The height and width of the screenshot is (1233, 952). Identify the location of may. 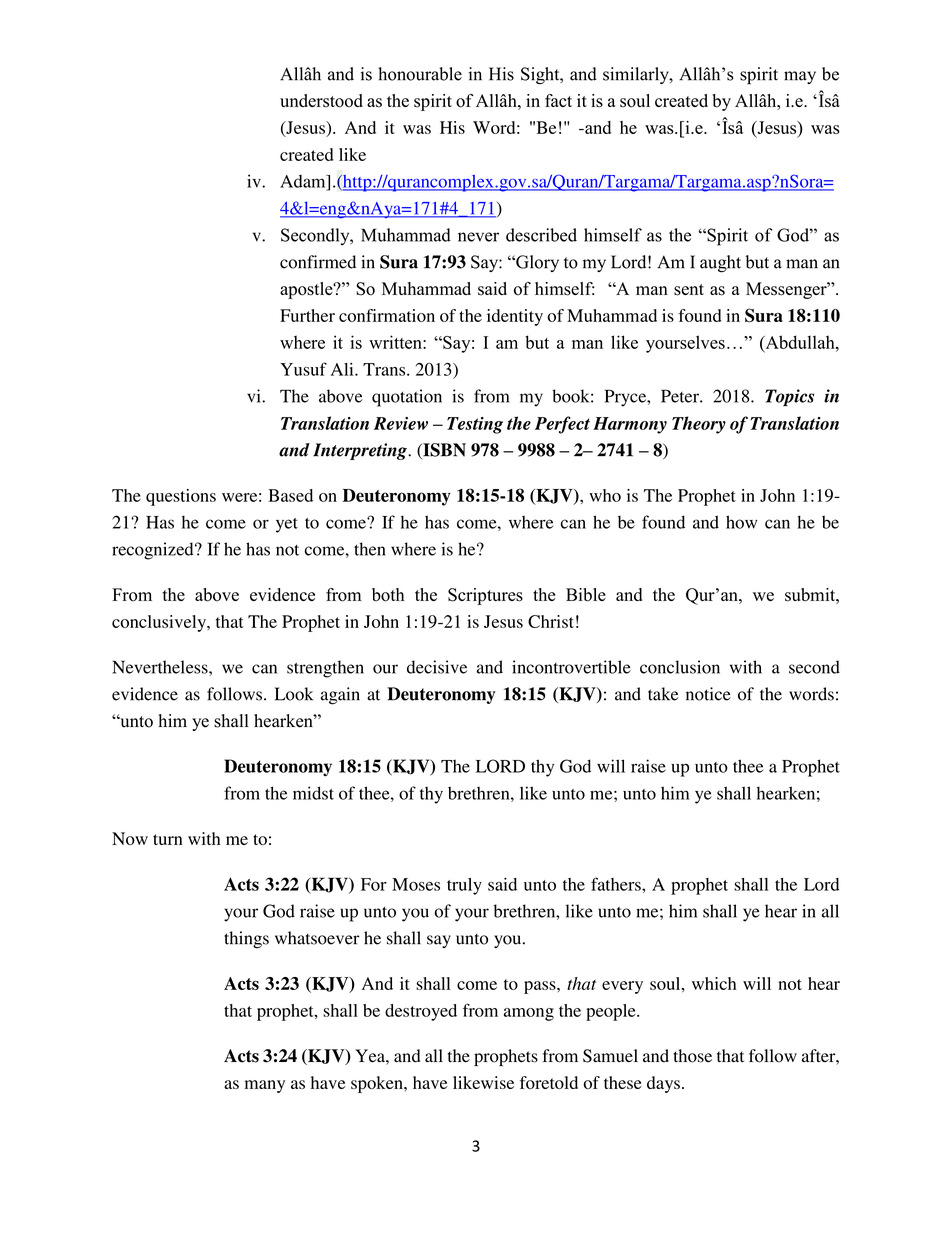
(800, 77).
